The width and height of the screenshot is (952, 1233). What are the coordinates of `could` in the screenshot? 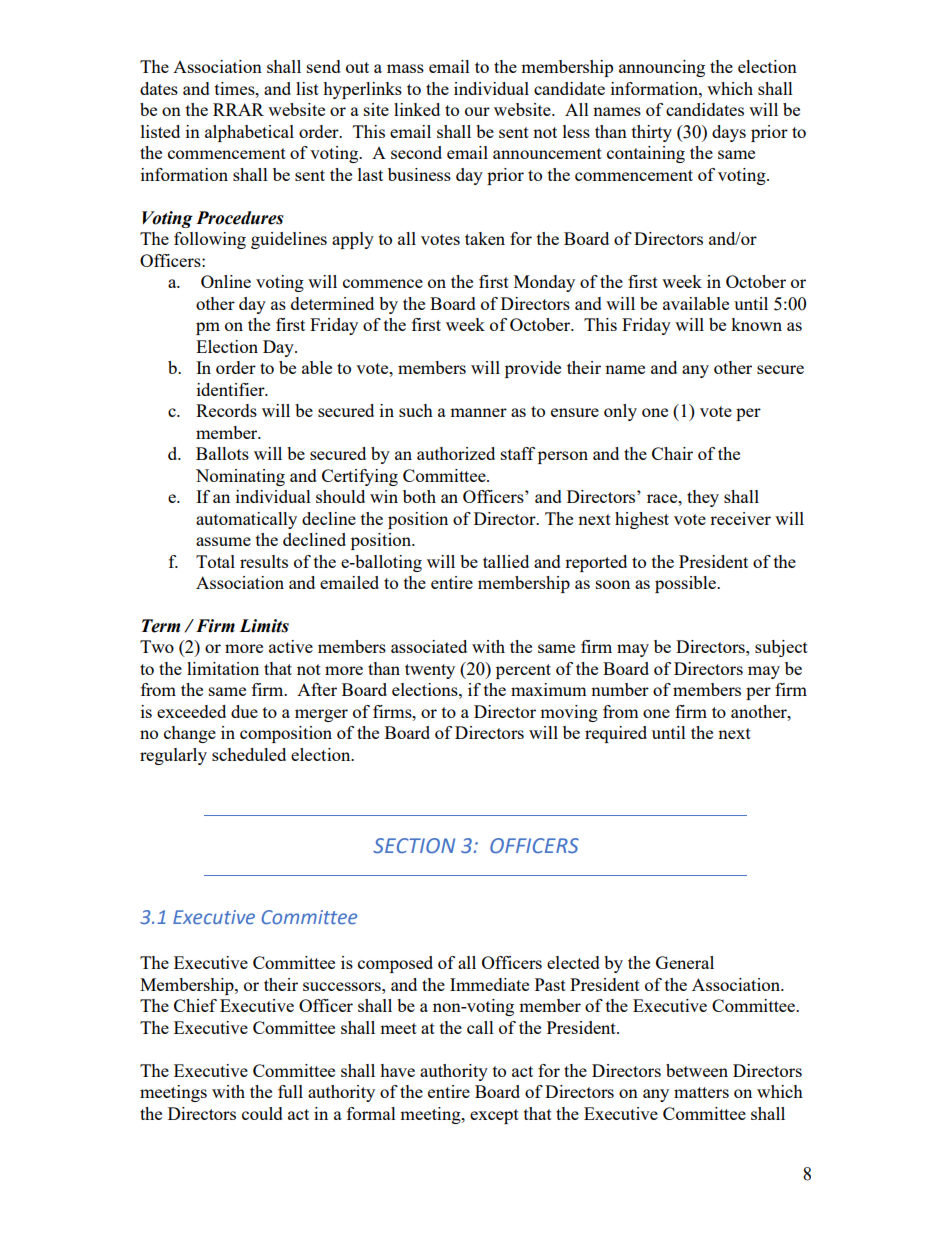 It's located at (262, 1113).
